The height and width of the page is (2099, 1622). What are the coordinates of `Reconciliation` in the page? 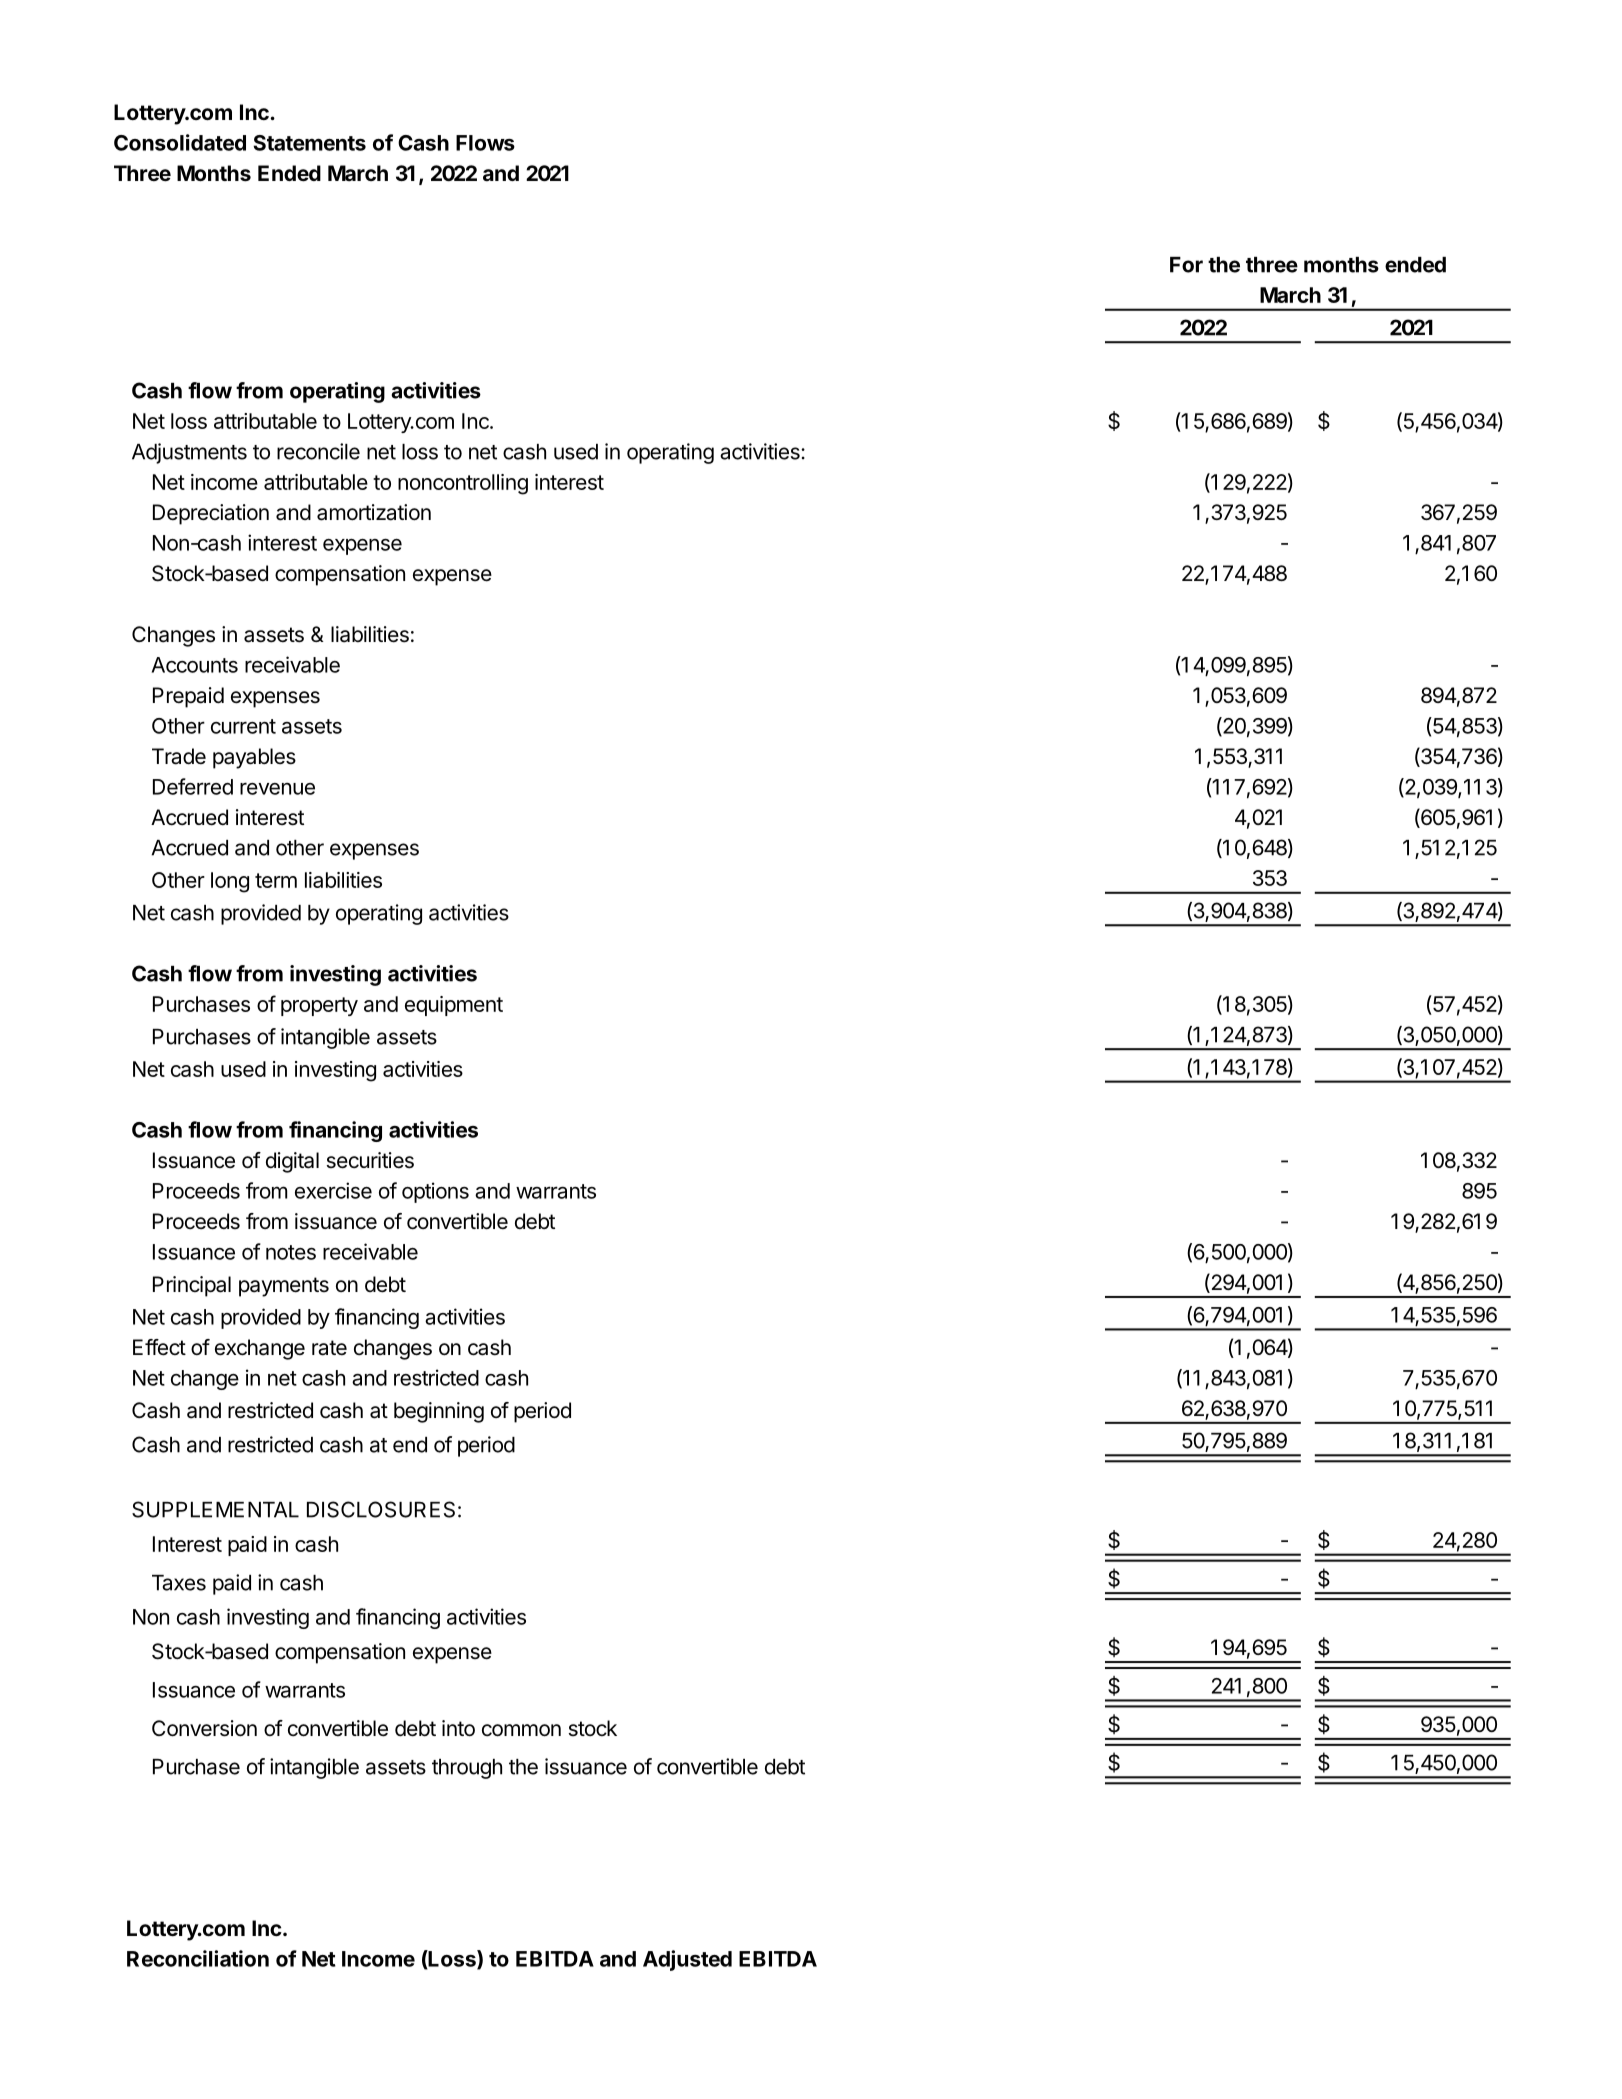 It's located at (198, 1958).
